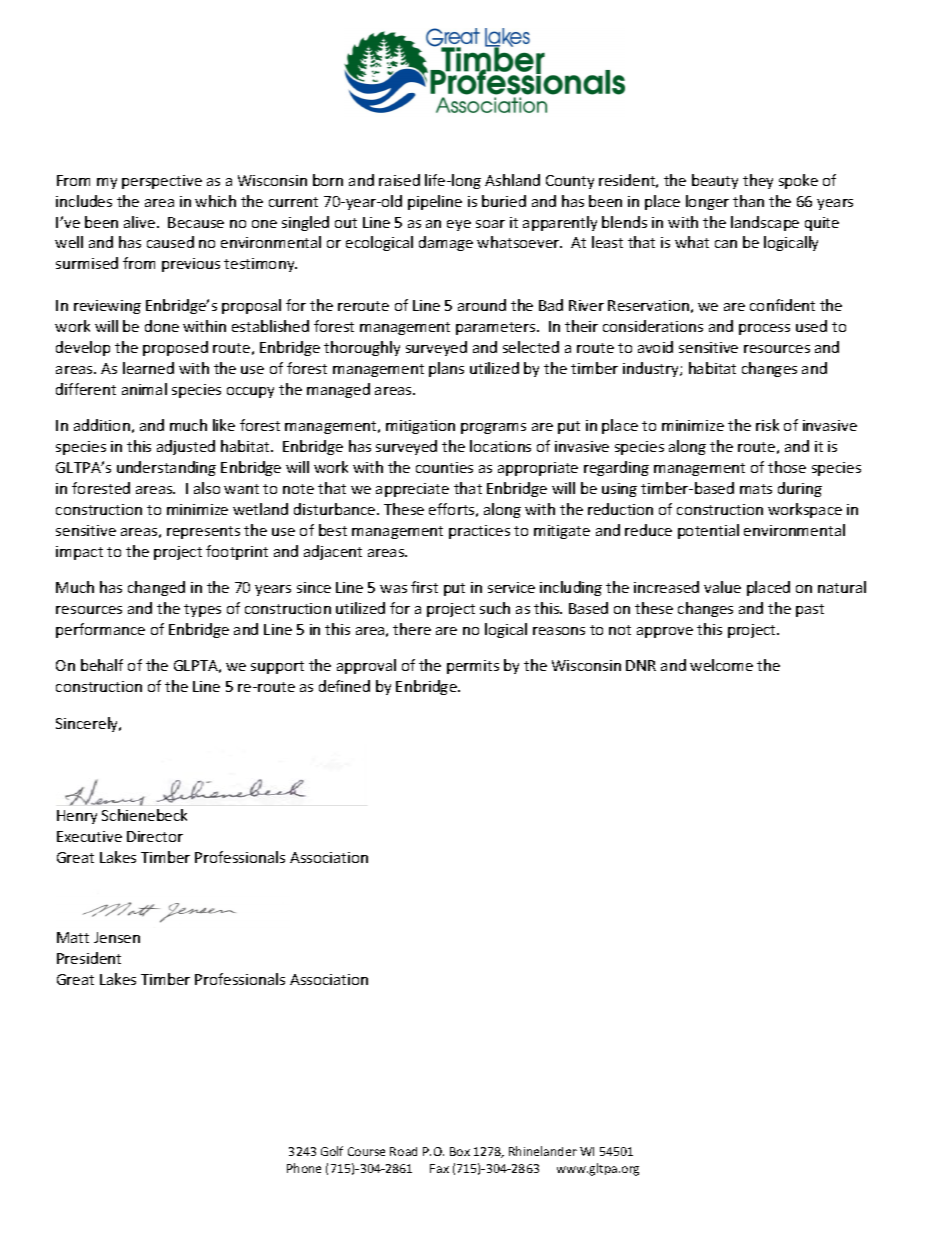  Describe the element at coordinates (141, 222) in the screenshot. I see `alive` at that location.
